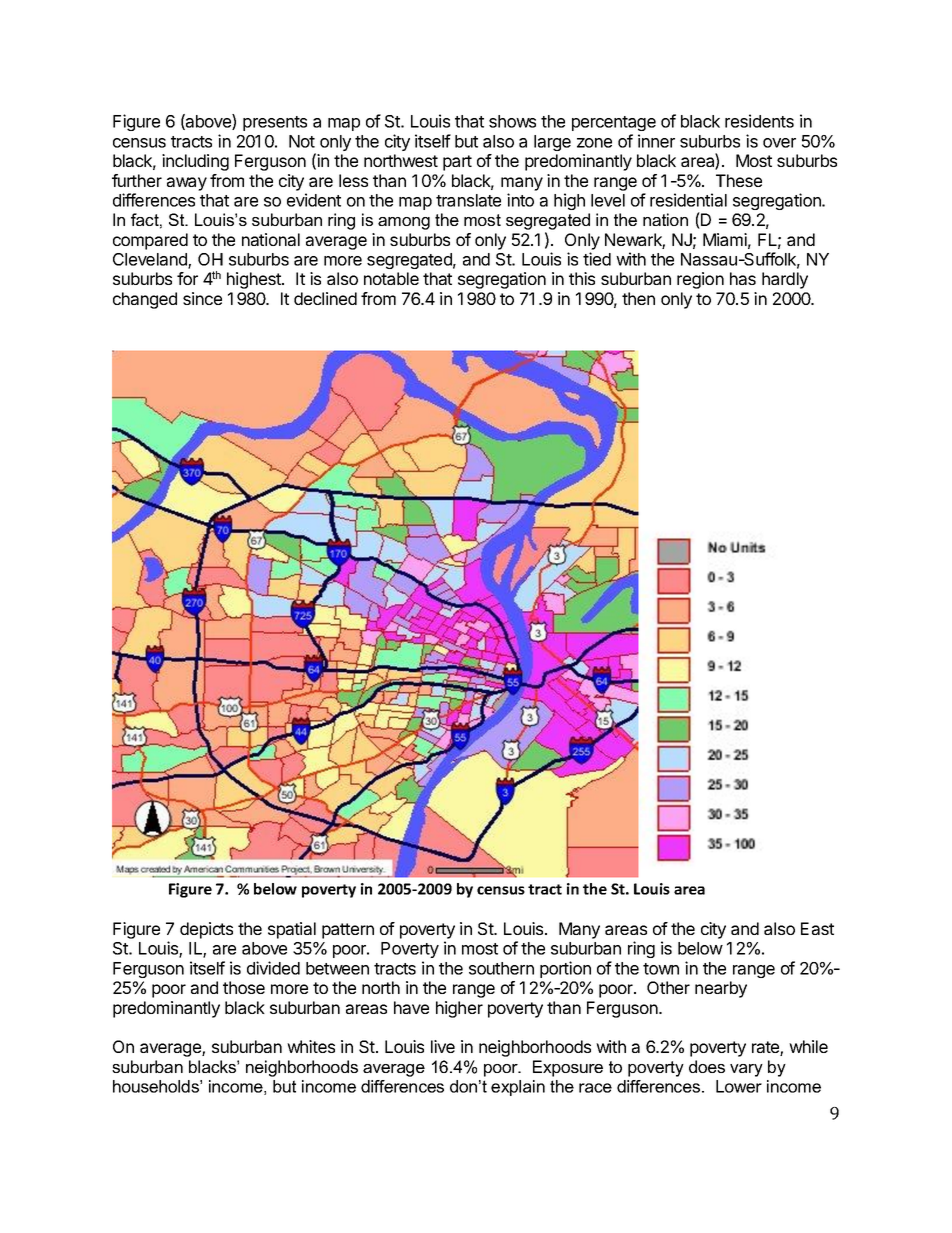 The width and height of the image is (952, 1233). What do you see at coordinates (195, 162) in the image?
I see `including` at bounding box center [195, 162].
